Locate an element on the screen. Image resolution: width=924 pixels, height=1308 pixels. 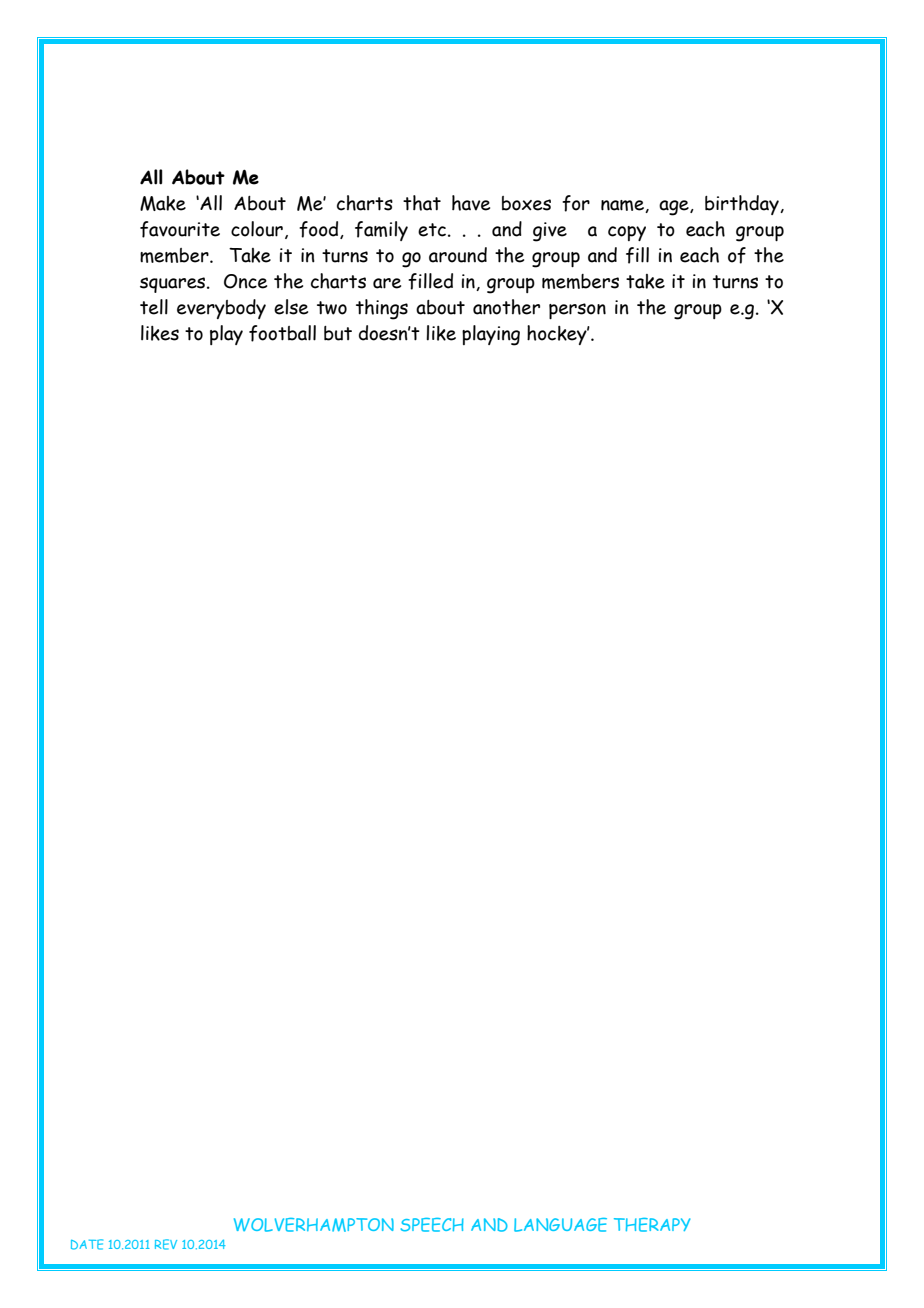
REV is located at coordinates (166, 1244).
